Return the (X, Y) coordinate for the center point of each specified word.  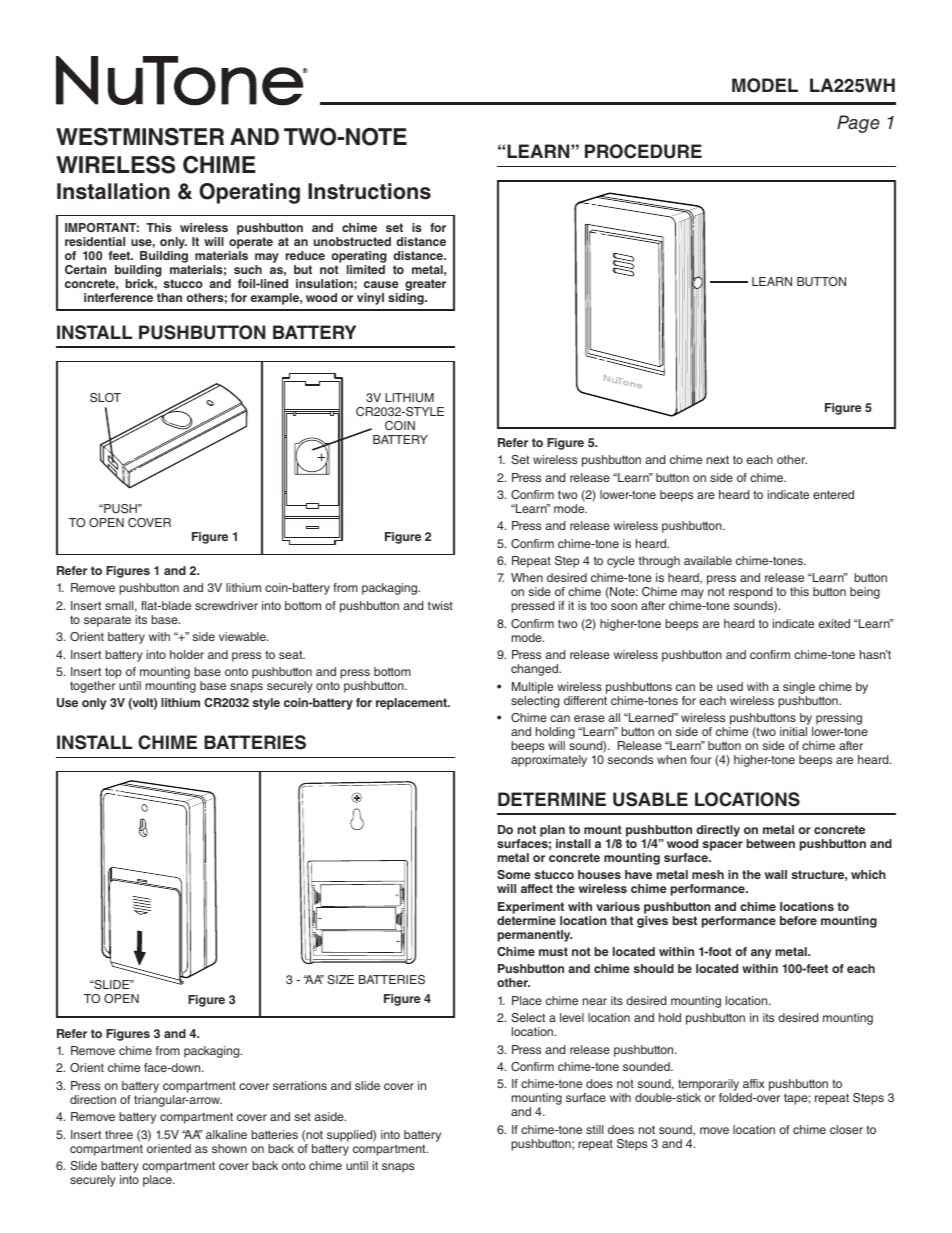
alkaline (226, 1134)
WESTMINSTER (140, 137)
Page (858, 124)
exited (834, 623)
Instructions (369, 191)
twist (440, 605)
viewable (243, 636)
